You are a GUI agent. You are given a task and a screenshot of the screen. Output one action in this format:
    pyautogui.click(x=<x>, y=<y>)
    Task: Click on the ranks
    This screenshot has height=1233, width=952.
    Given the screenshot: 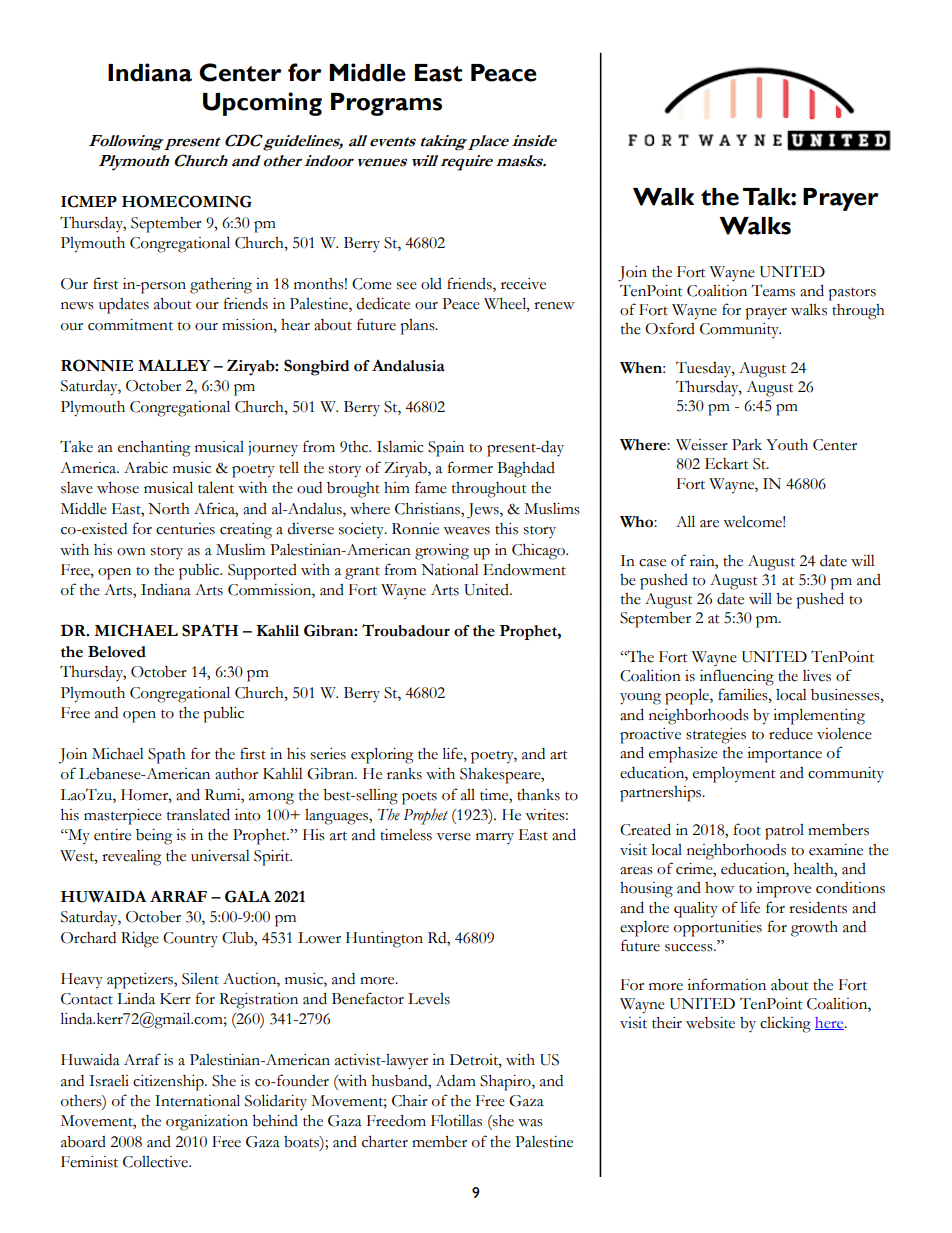 What is the action you would take?
    pyautogui.click(x=404, y=774)
